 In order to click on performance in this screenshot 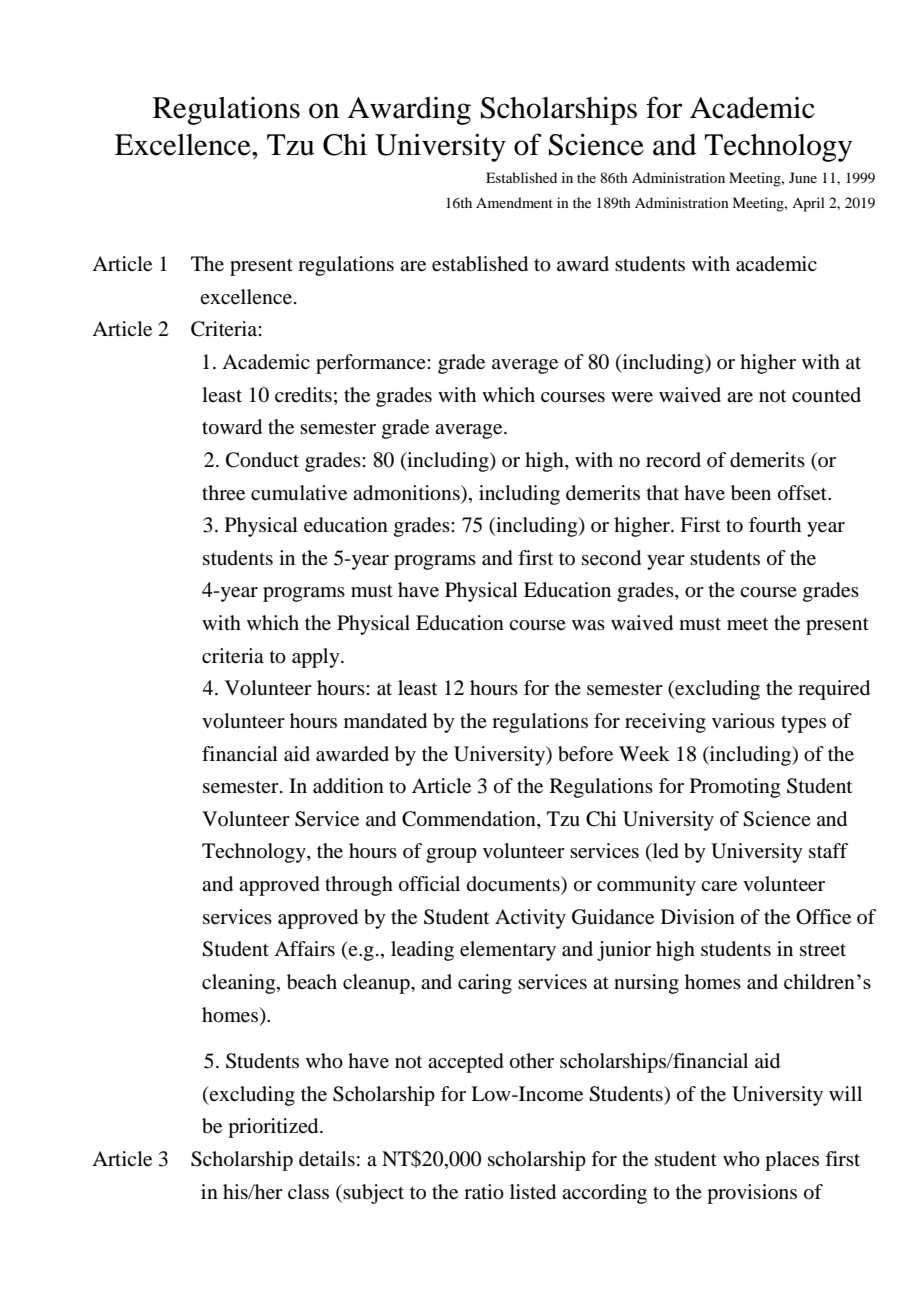, I will do `click(372, 364)`.
